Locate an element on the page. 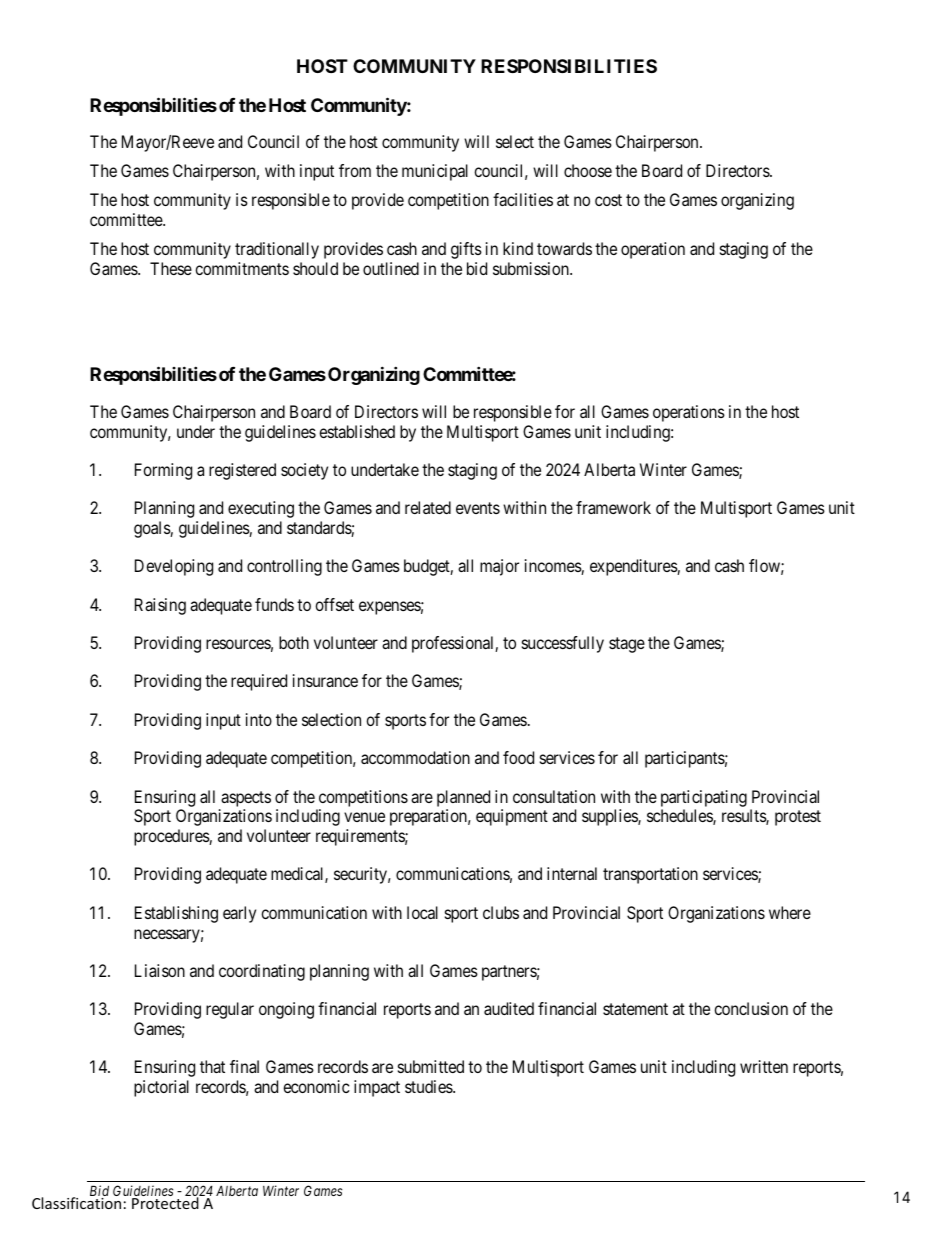 This image has width=952, height=1233. written is located at coordinates (764, 1066).
